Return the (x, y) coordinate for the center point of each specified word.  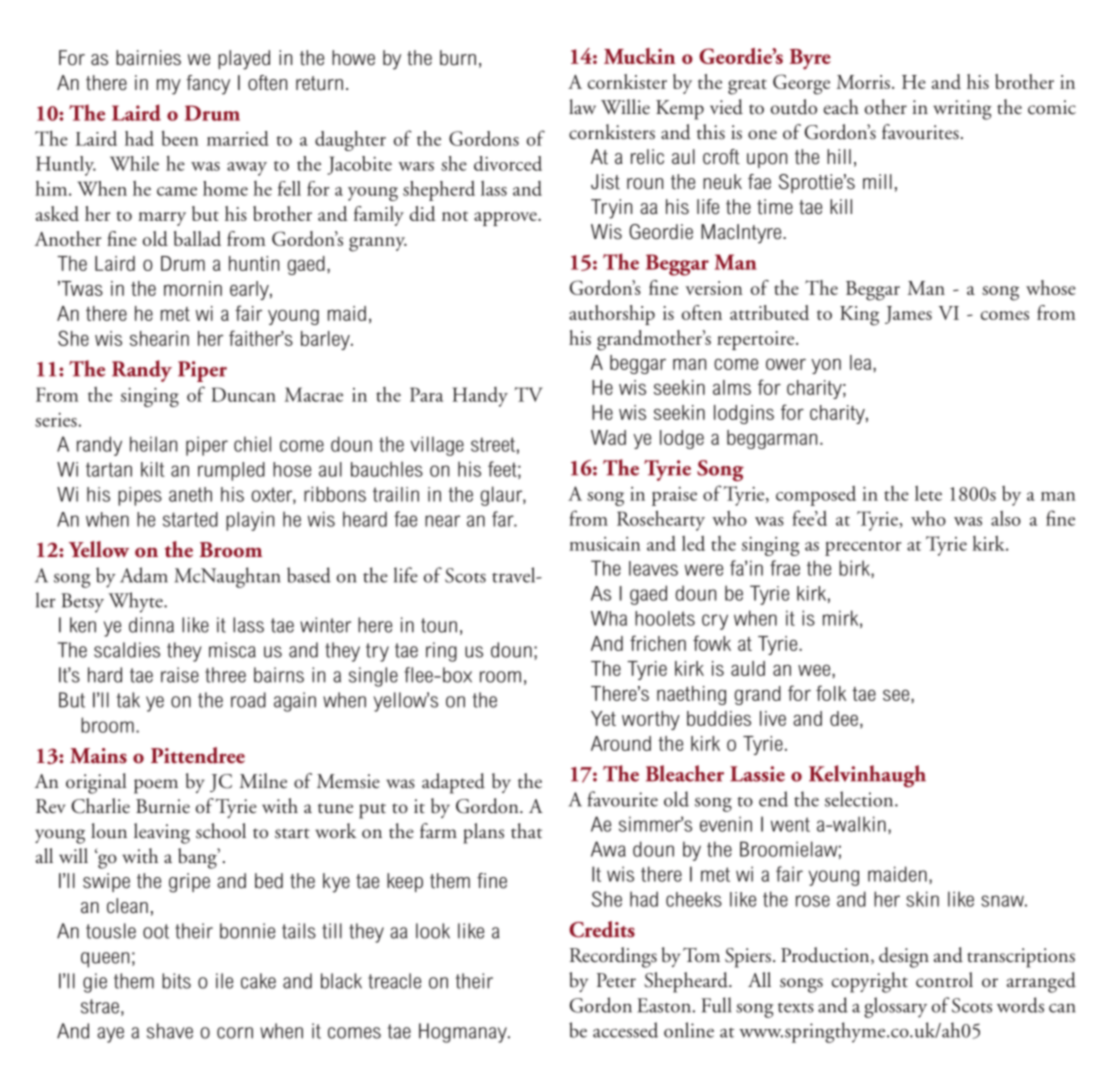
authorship (612, 315)
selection (860, 799)
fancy (208, 85)
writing (962, 110)
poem (156, 786)
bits (176, 981)
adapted (453, 783)
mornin (193, 288)
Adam (144, 575)
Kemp (680, 110)
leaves (653, 568)
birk (855, 569)
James (908, 315)
